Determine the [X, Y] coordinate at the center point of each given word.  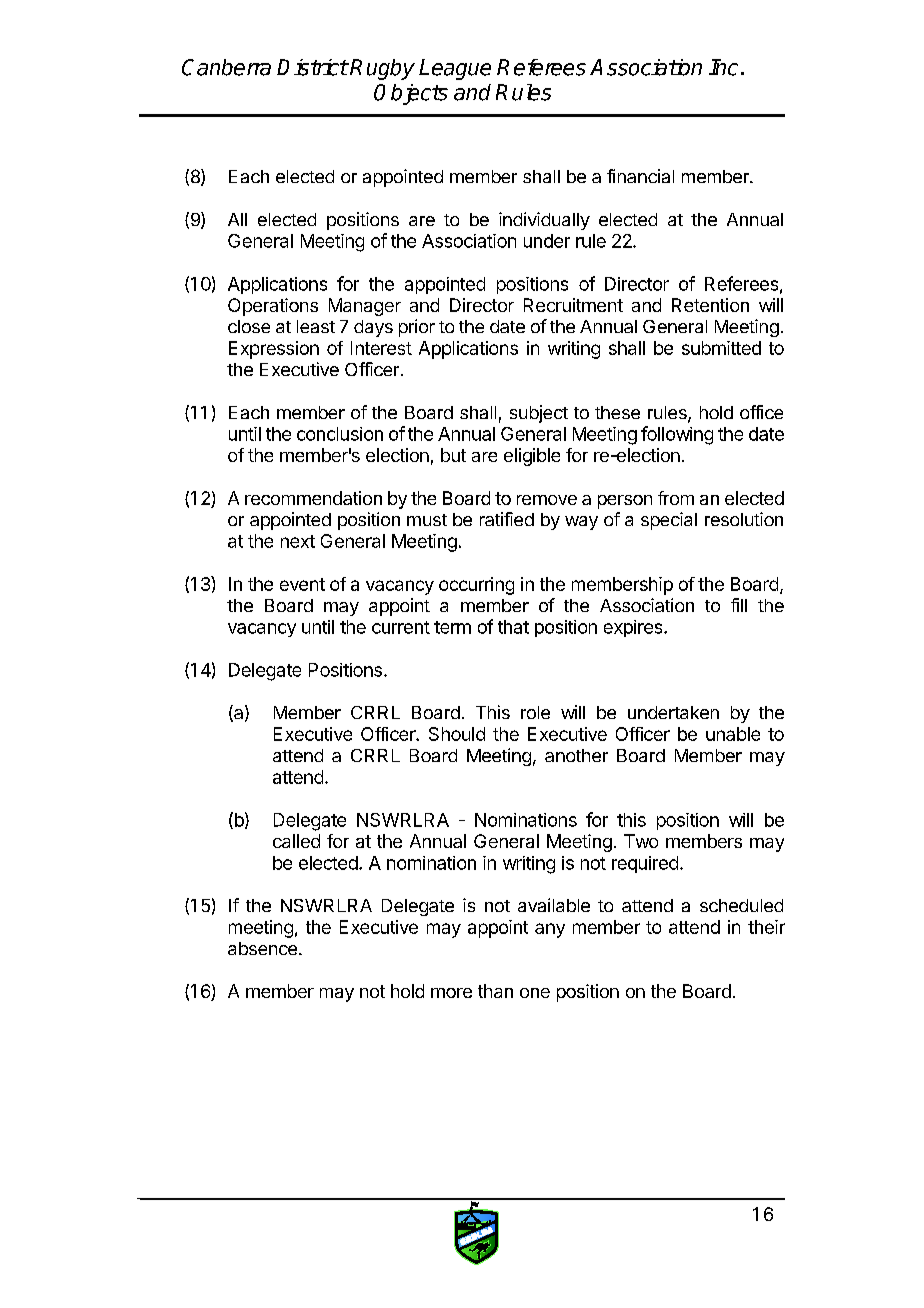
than [495, 991]
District [312, 67]
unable [733, 734]
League [455, 69]
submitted [721, 348]
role [535, 712]
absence [262, 948]
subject [539, 414]
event [302, 584]
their [766, 927]
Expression [274, 350]
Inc [723, 67]
